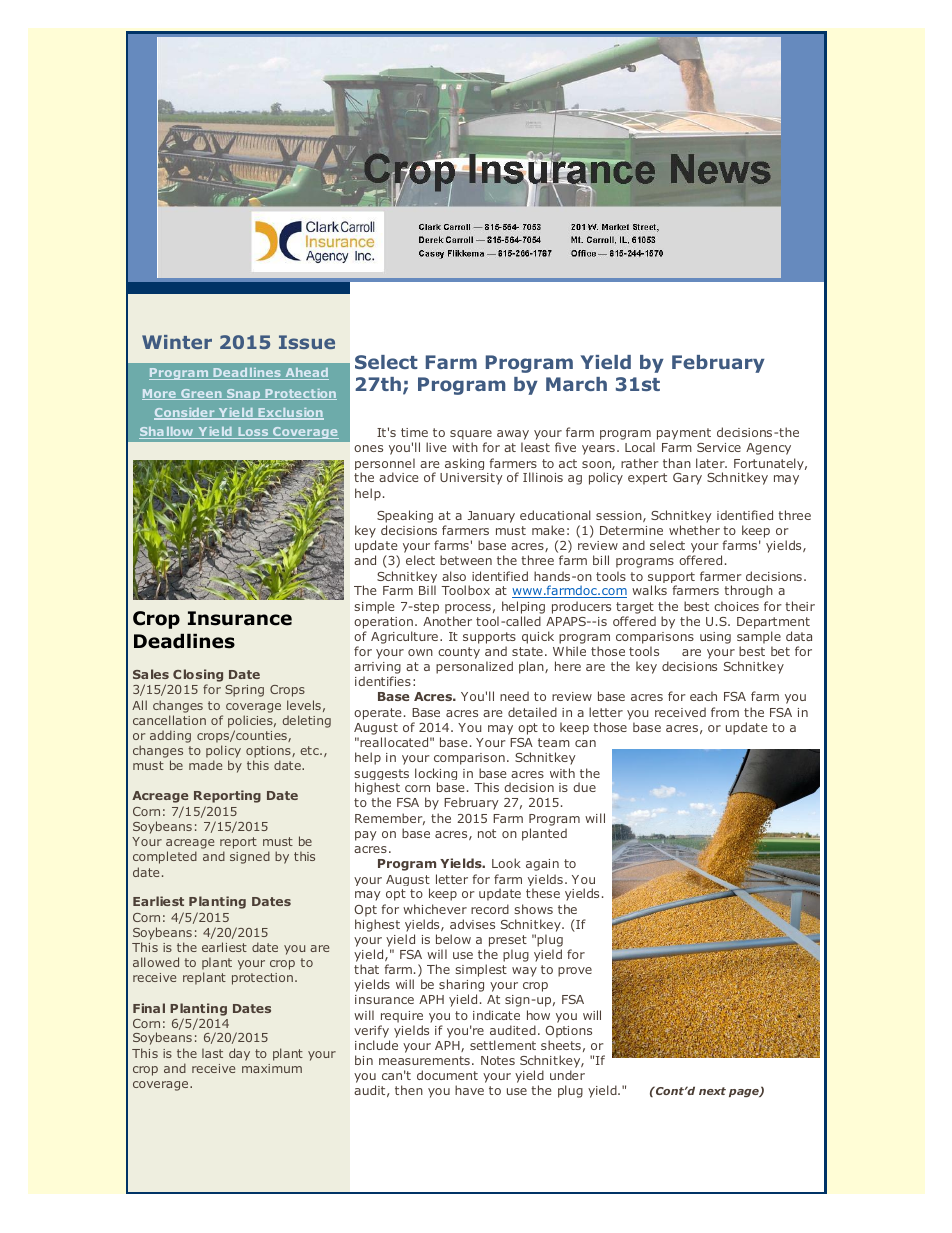 The width and height of the screenshot is (952, 1233). Describe the element at coordinates (736, 606) in the screenshot. I see `choices` at that location.
